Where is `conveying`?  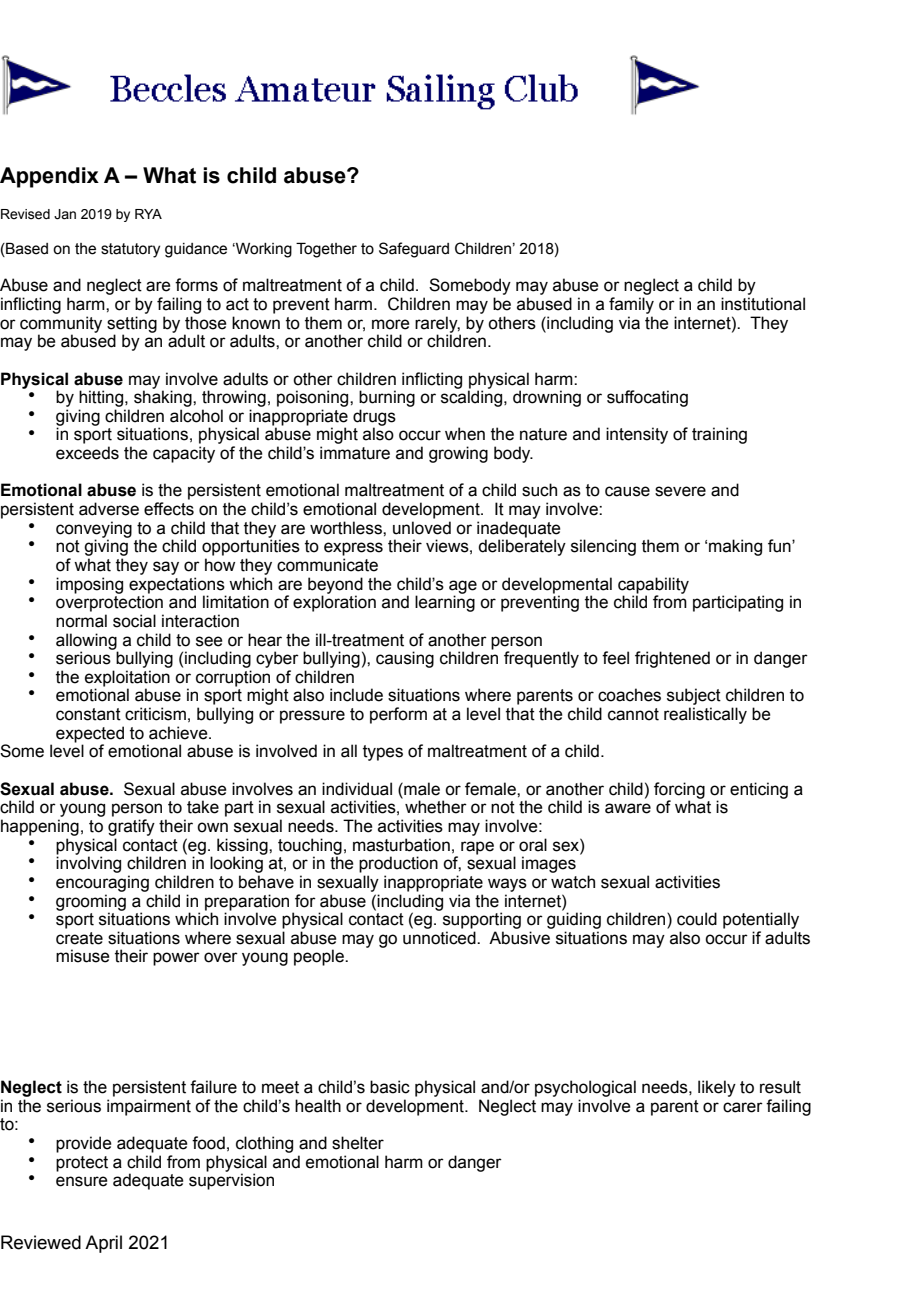 conveying is located at coordinates (94, 530).
